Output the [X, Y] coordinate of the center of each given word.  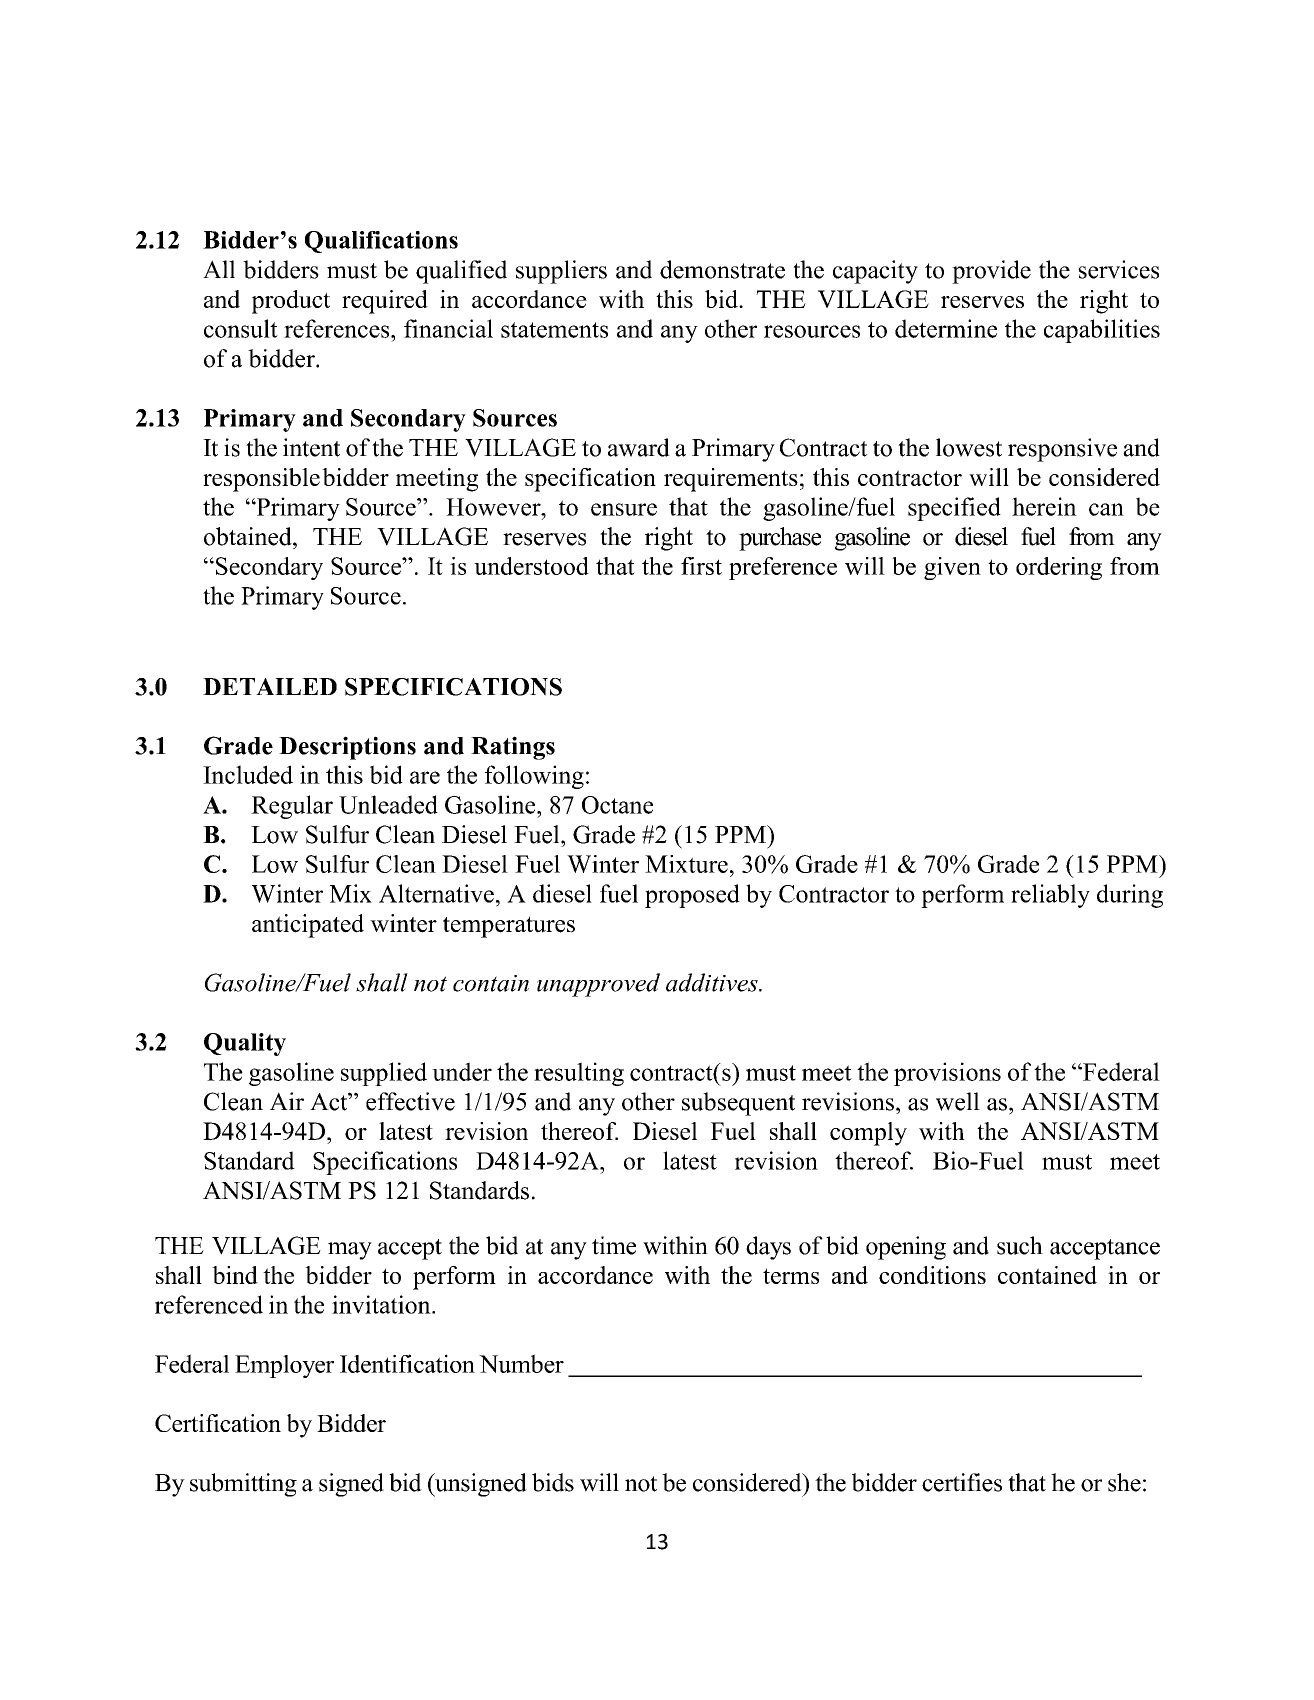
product [291, 302]
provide [991, 272]
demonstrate [722, 269]
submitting [243, 1485]
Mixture [686, 864]
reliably [1050, 896]
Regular [292, 807]
